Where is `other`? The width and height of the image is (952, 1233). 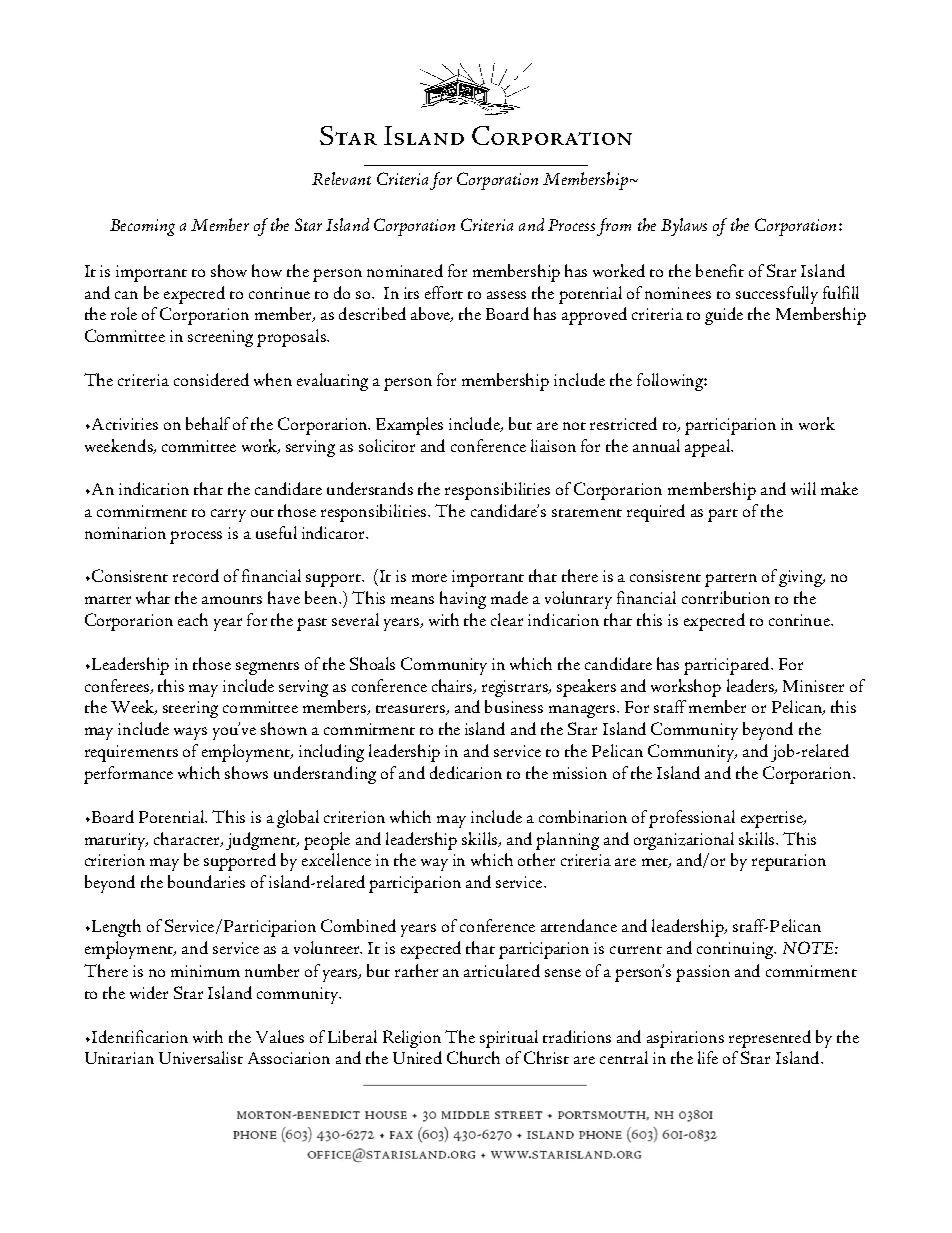 other is located at coordinates (536, 859).
